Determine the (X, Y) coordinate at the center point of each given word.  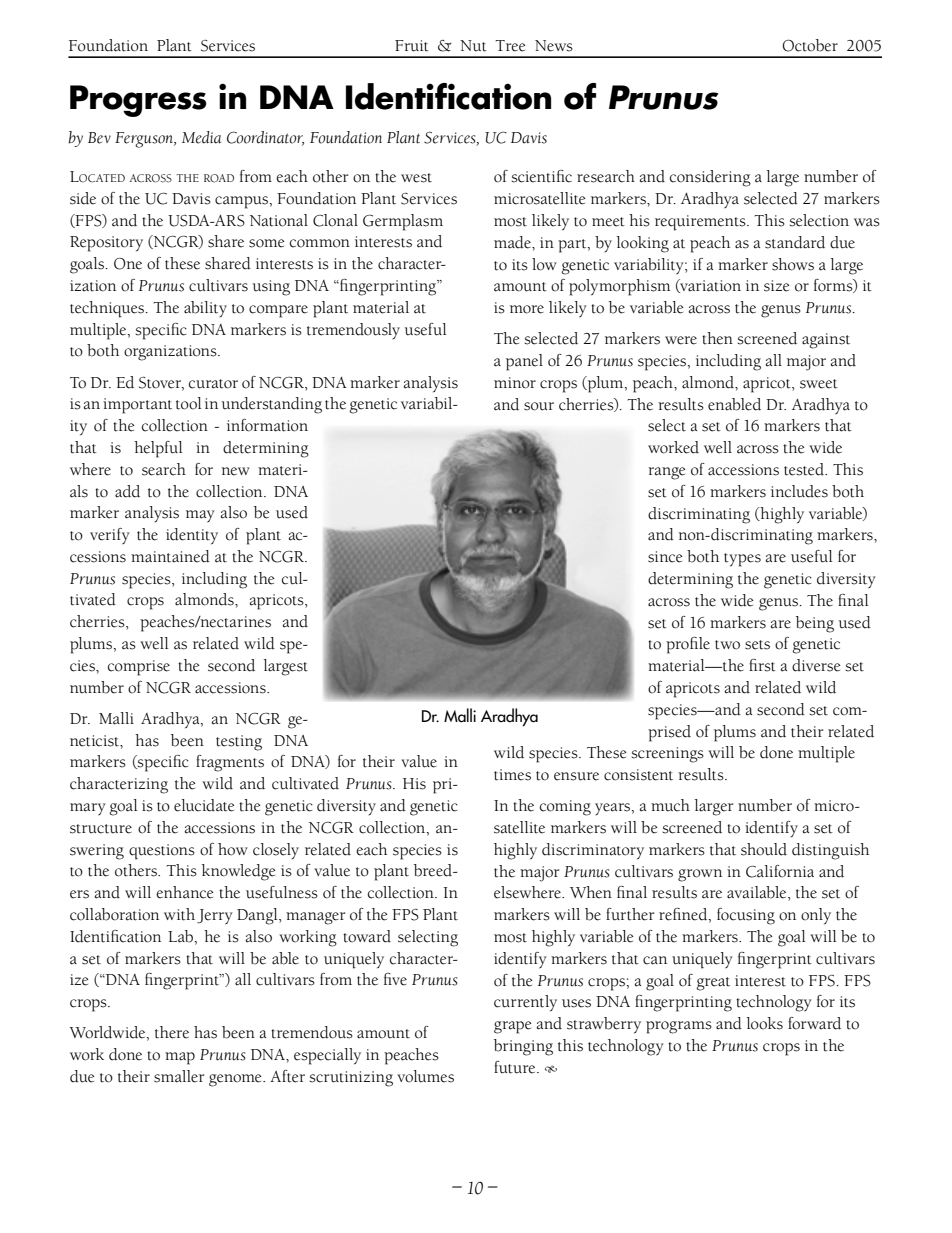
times (512, 775)
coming (565, 808)
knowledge (239, 872)
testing (239, 743)
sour (539, 406)
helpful (158, 449)
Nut (473, 46)
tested (805, 469)
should (764, 849)
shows (793, 264)
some (267, 243)
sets (757, 645)
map (180, 1058)
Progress (138, 101)
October (810, 45)
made (513, 242)
